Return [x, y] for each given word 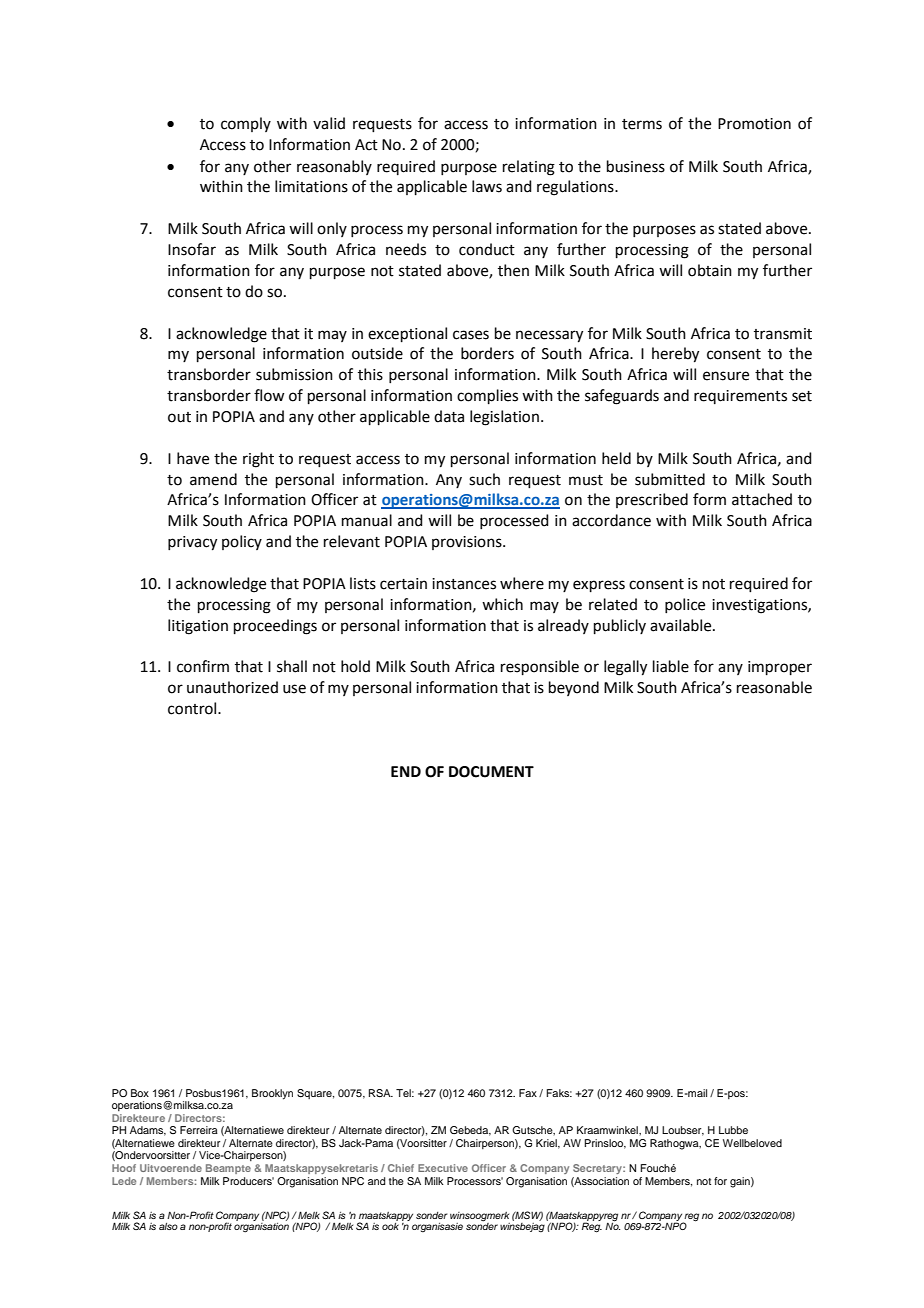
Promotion [754, 124]
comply [246, 124]
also [168, 1226]
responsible [540, 667]
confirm [203, 666]
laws [487, 186]
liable [671, 666]
